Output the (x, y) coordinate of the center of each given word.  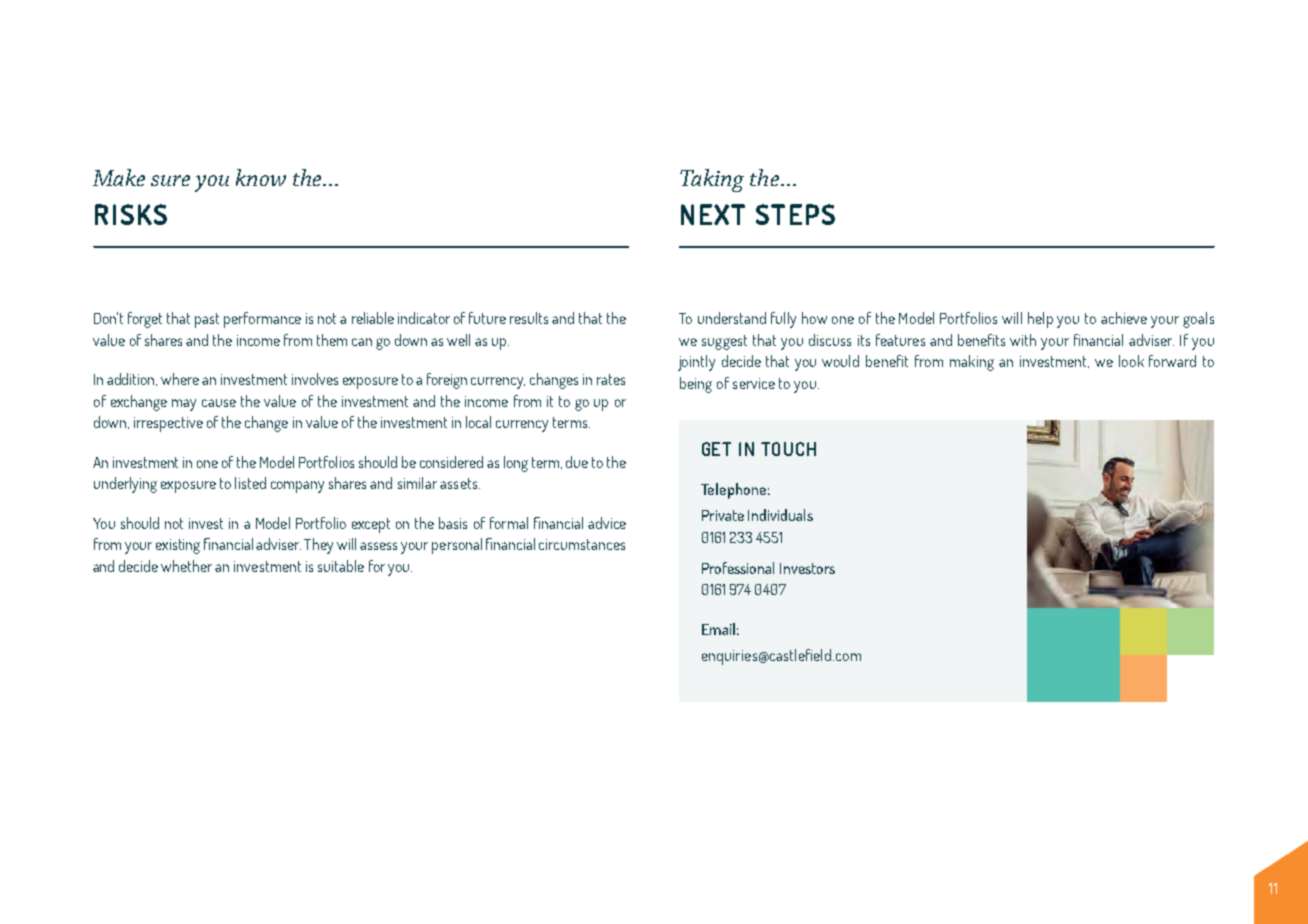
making (972, 363)
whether (186, 566)
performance (262, 320)
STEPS (795, 214)
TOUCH (788, 449)
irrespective (168, 424)
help (1040, 320)
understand (732, 318)
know (261, 177)
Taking (712, 180)
